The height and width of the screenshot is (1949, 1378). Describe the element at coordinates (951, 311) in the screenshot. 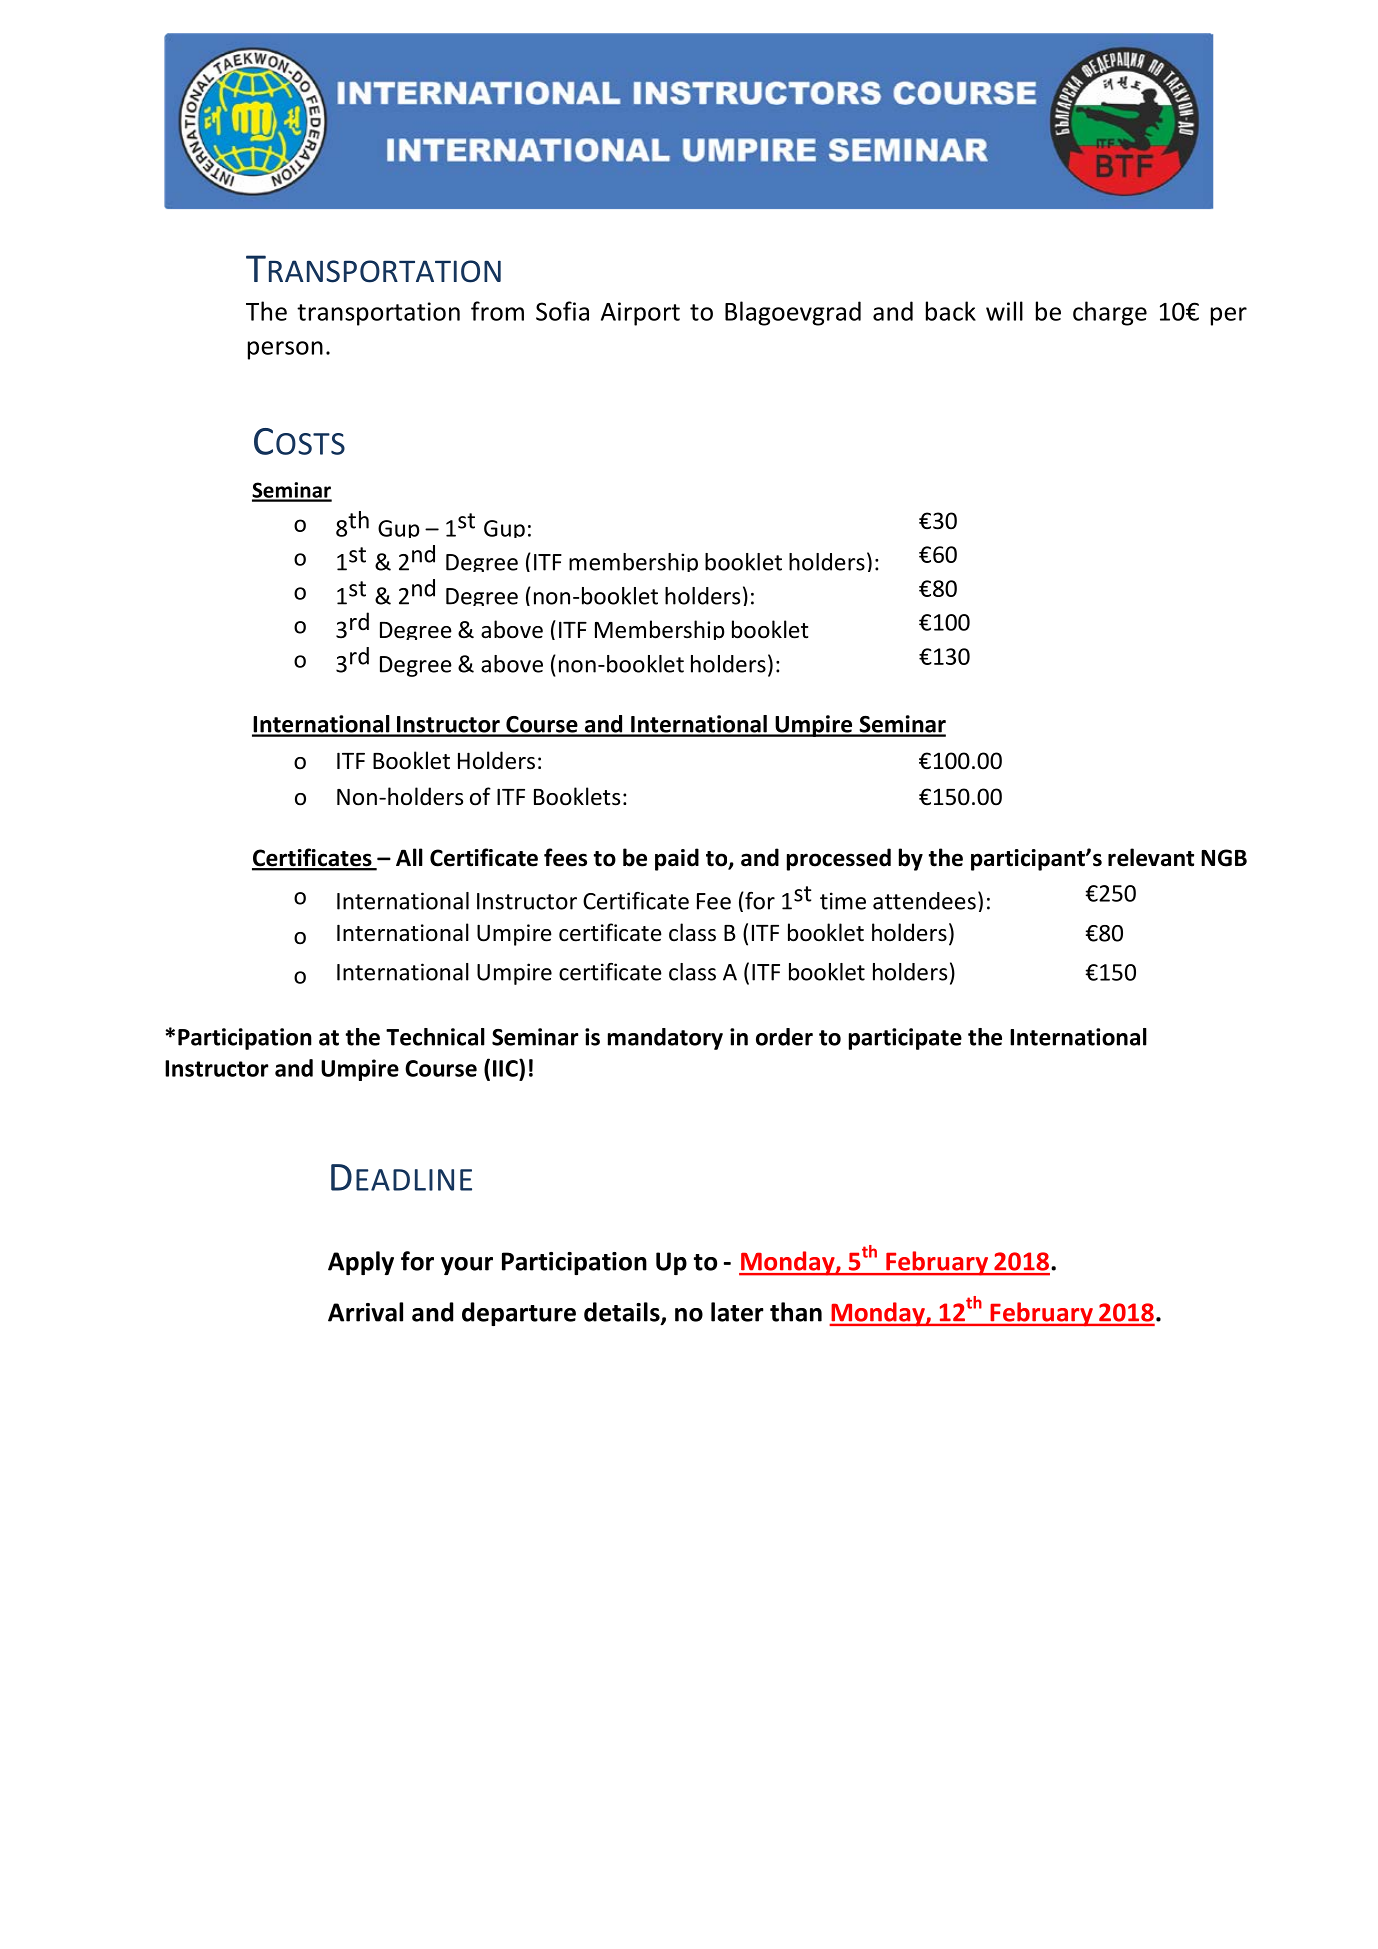

I see `back` at that location.
